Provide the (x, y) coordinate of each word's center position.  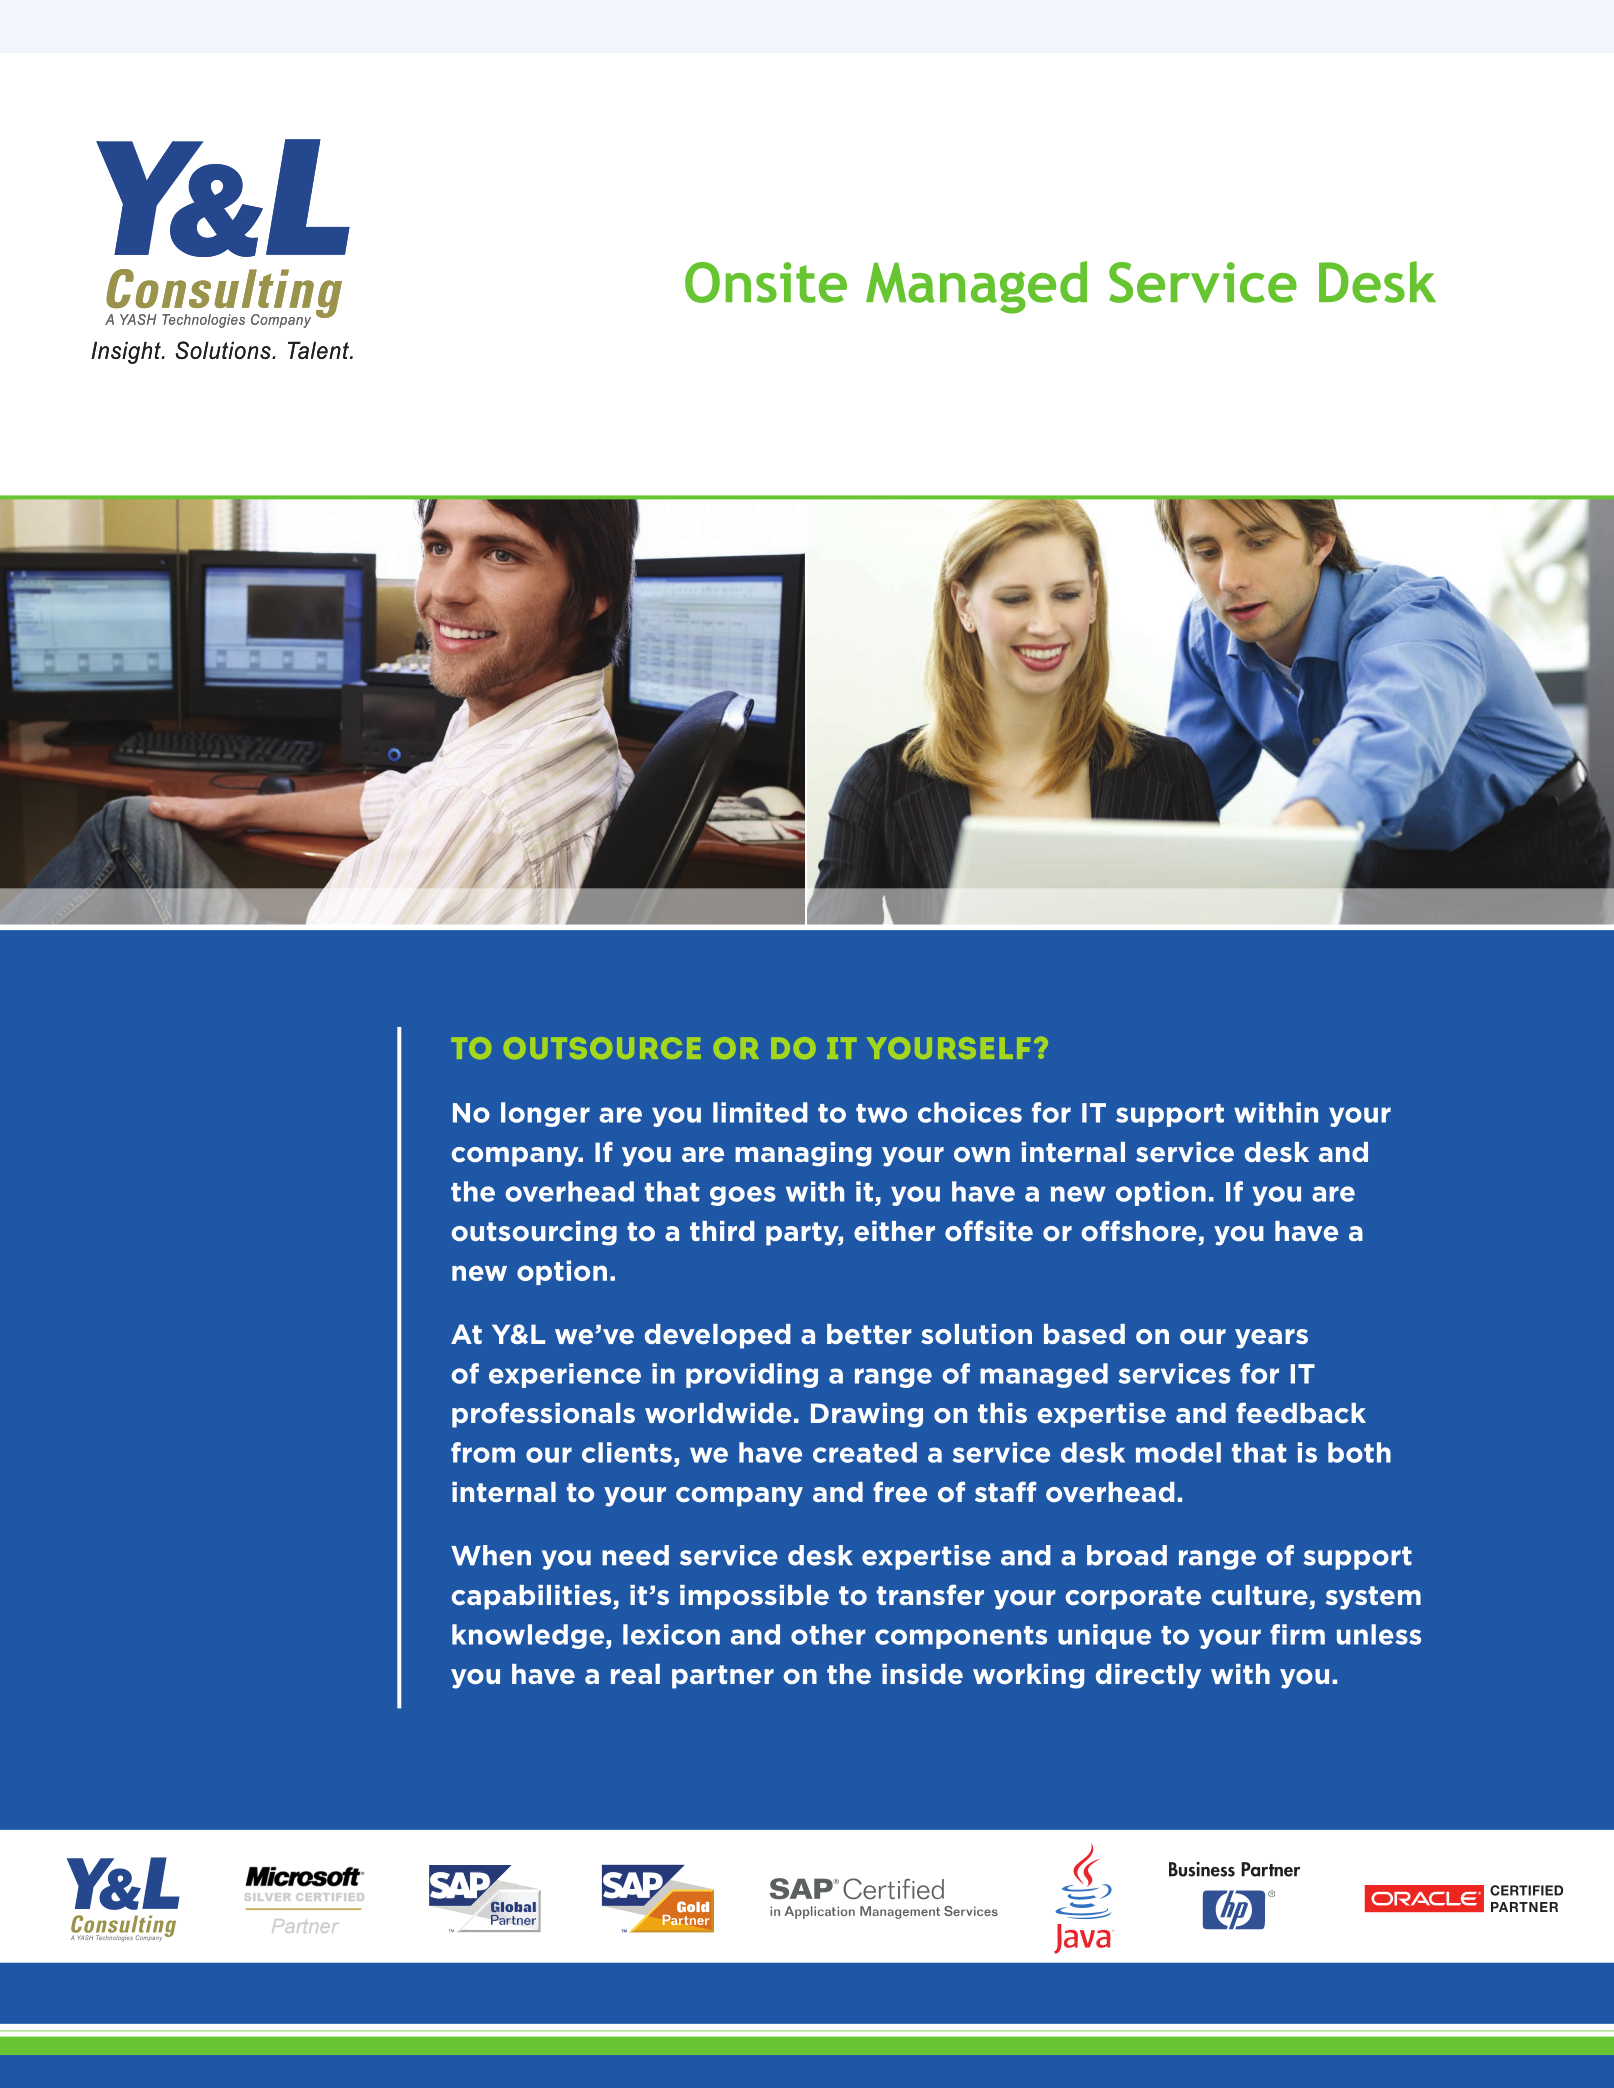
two (881, 1113)
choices (970, 1112)
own (982, 1154)
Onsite (766, 282)
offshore (1139, 1231)
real (635, 1674)
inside (922, 1674)
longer (545, 1114)
